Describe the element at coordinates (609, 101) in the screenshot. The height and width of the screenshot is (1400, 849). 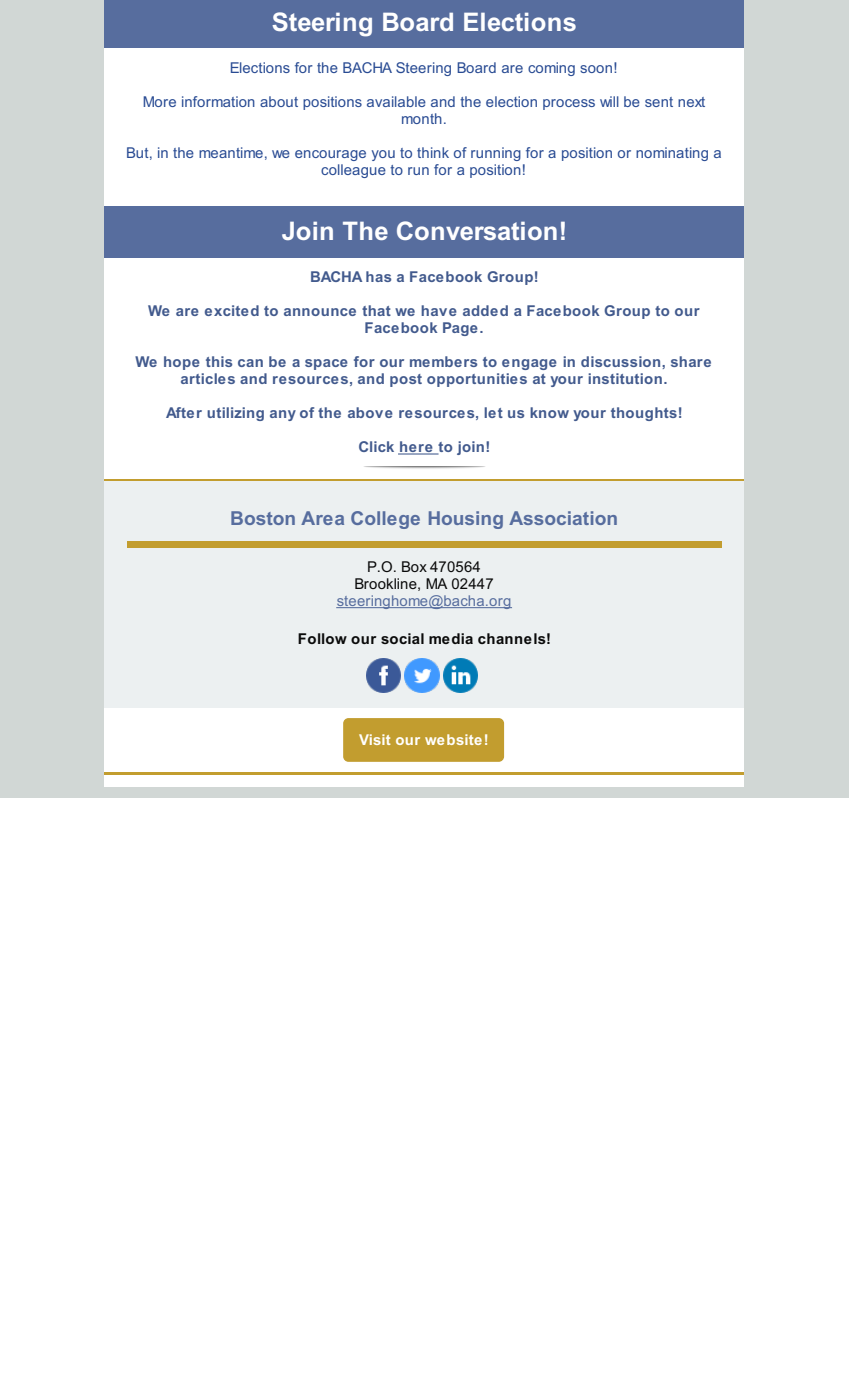
I see `will` at that location.
